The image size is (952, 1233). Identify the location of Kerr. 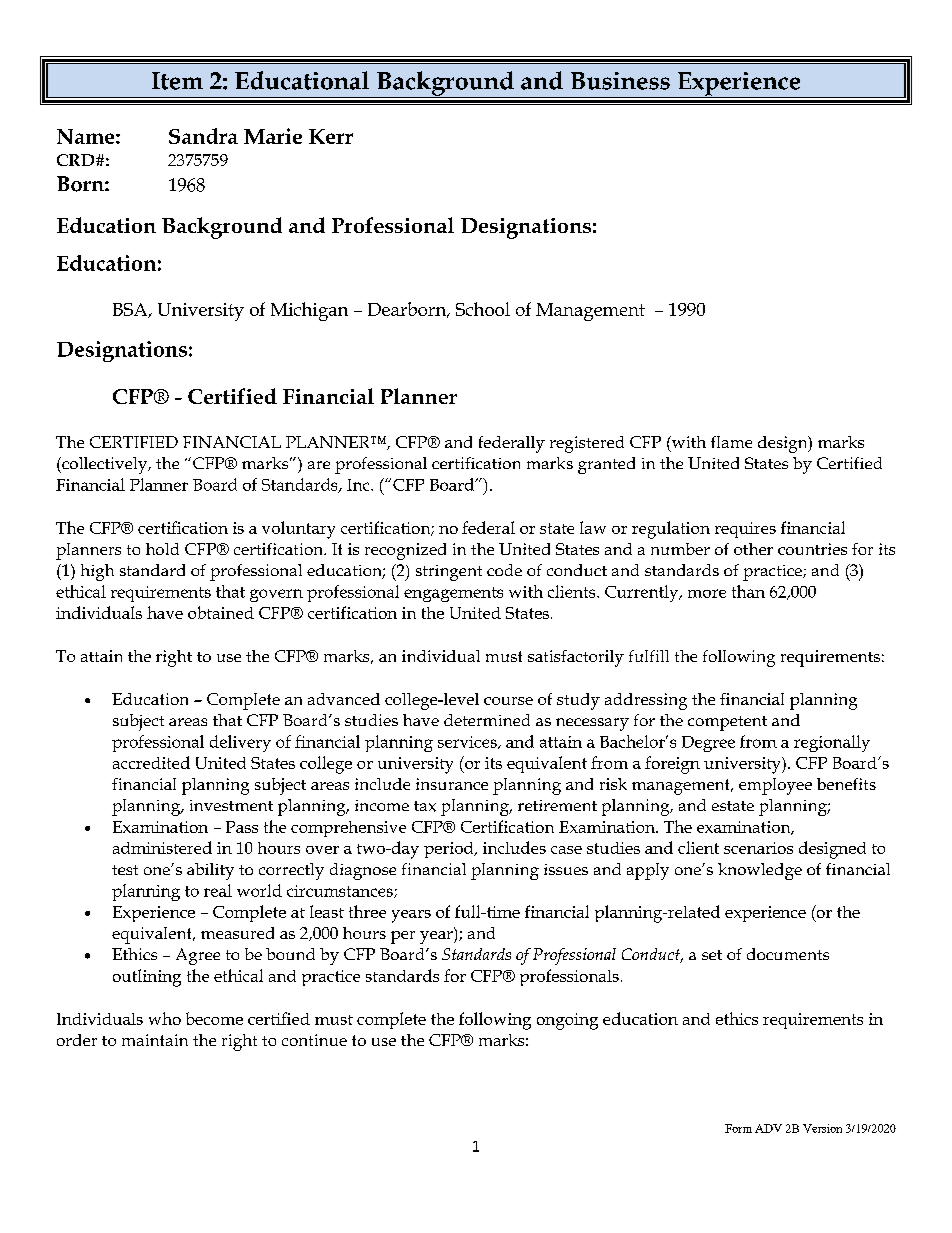
(331, 136).
